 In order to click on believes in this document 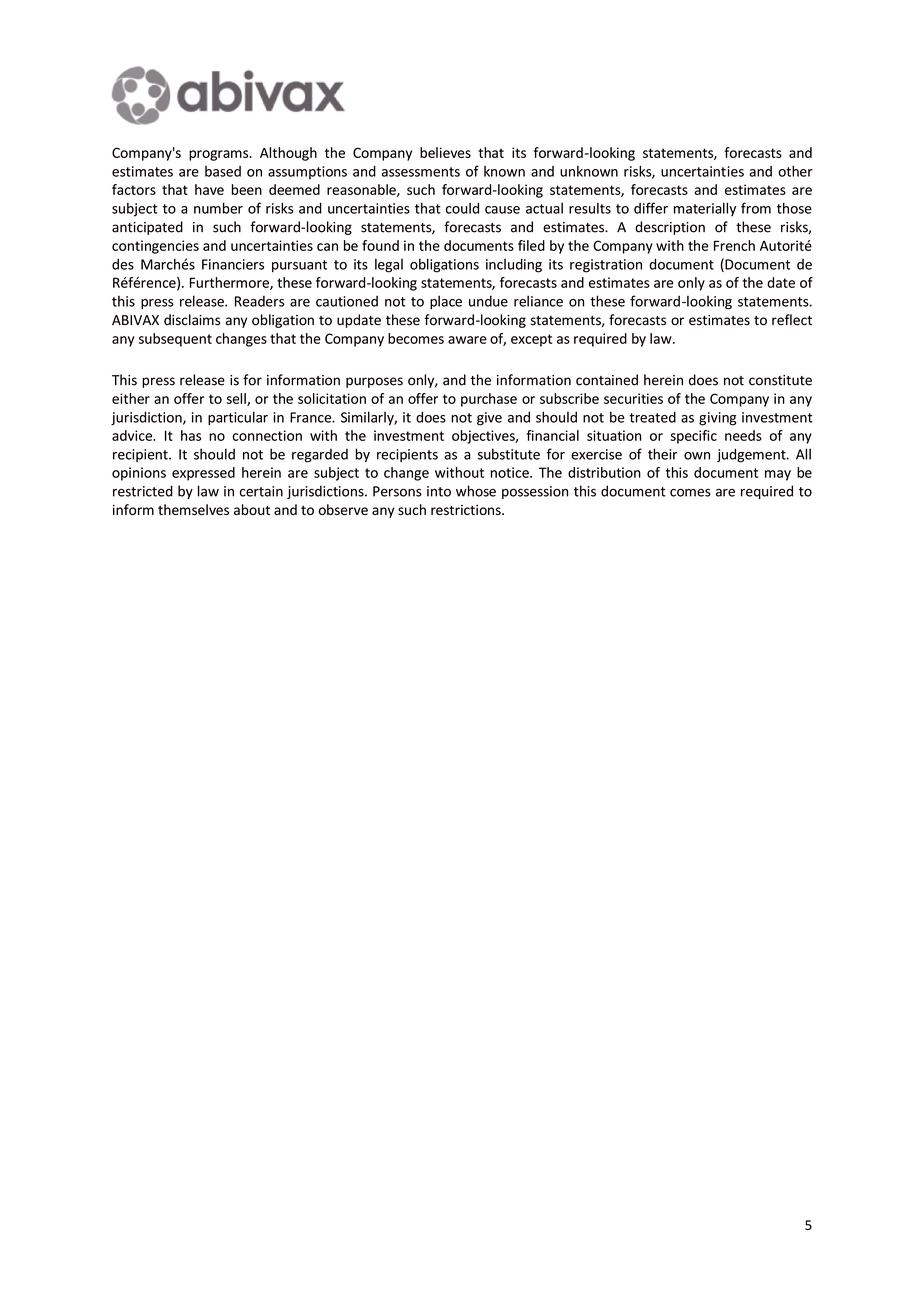, I will do `click(445, 152)`.
